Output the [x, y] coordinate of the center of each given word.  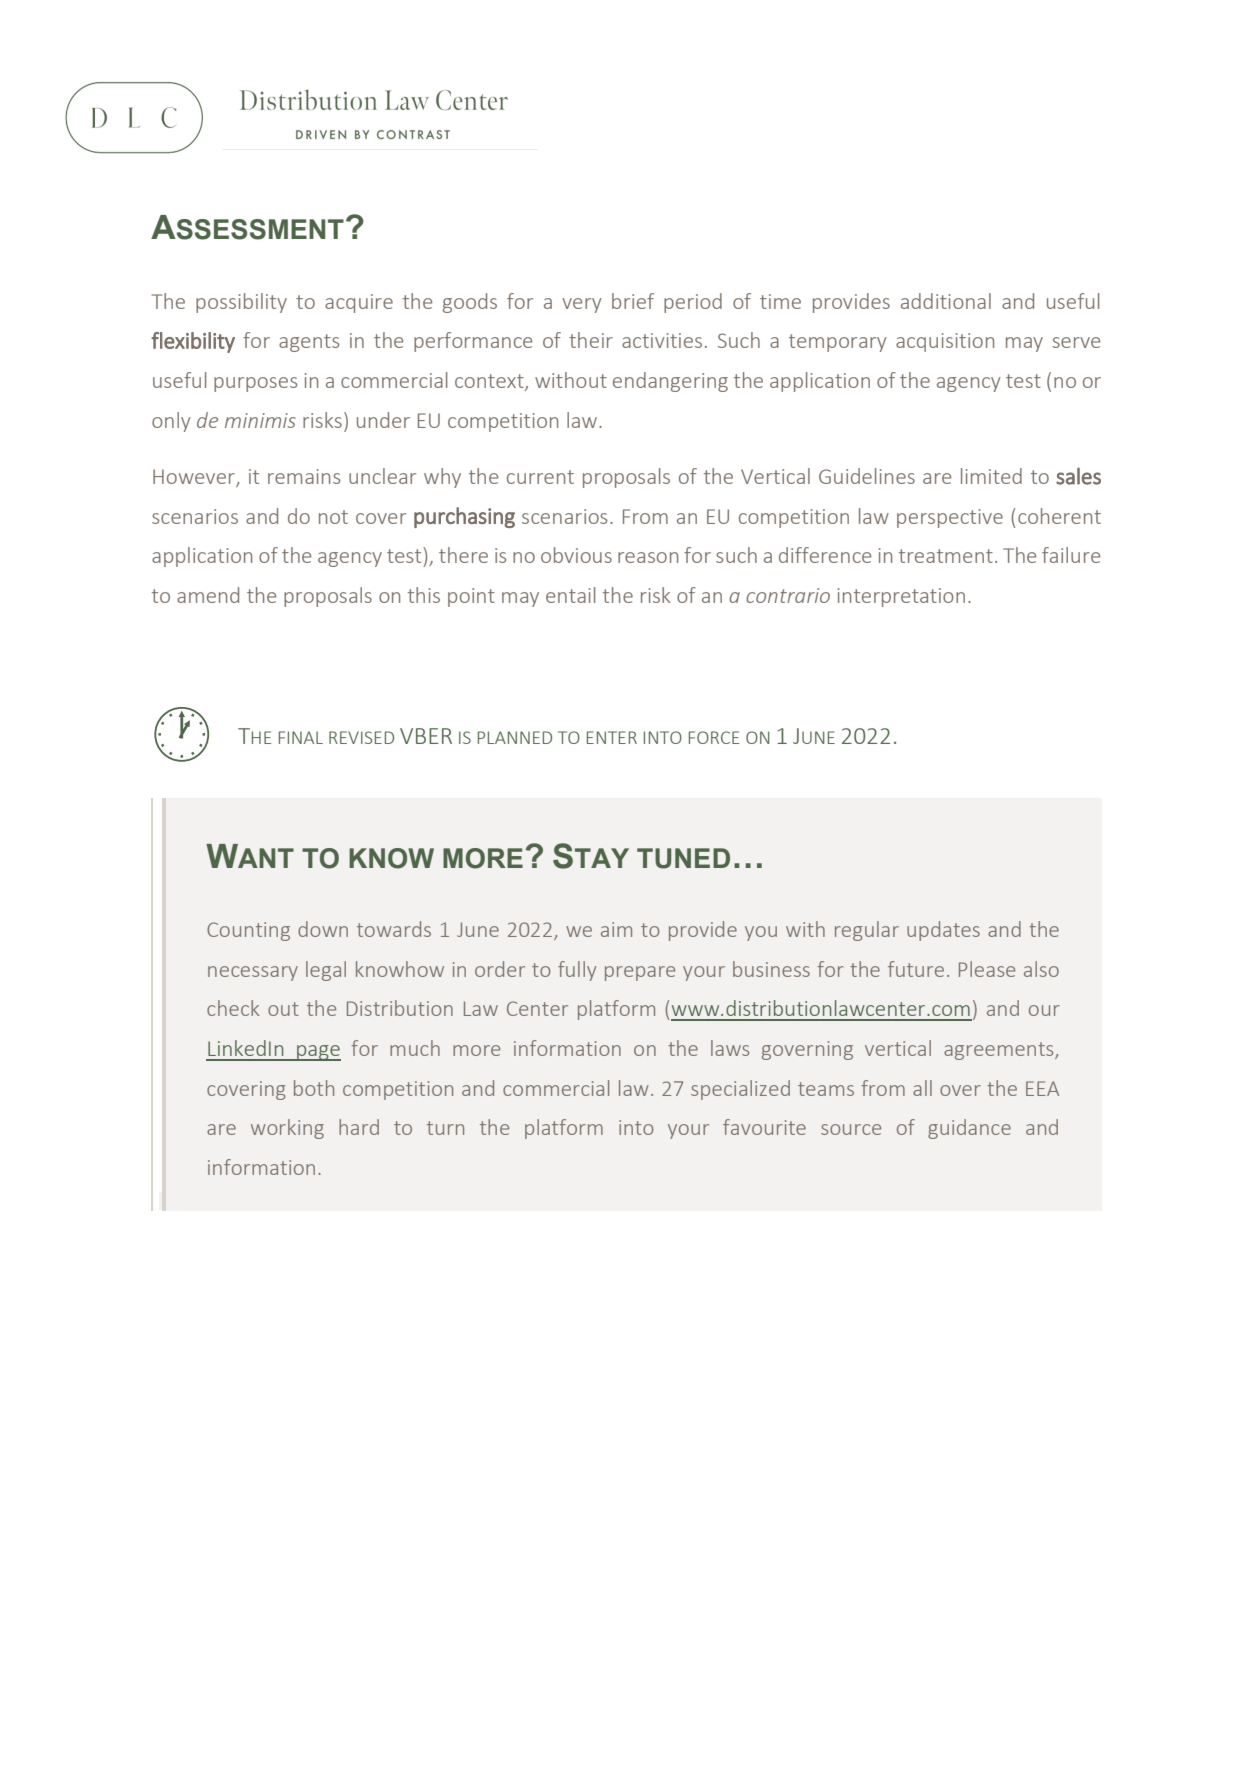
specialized [740, 1090]
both [314, 1088]
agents [309, 343]
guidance [969, 1129]
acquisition [945, 342]
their [591, 340]
